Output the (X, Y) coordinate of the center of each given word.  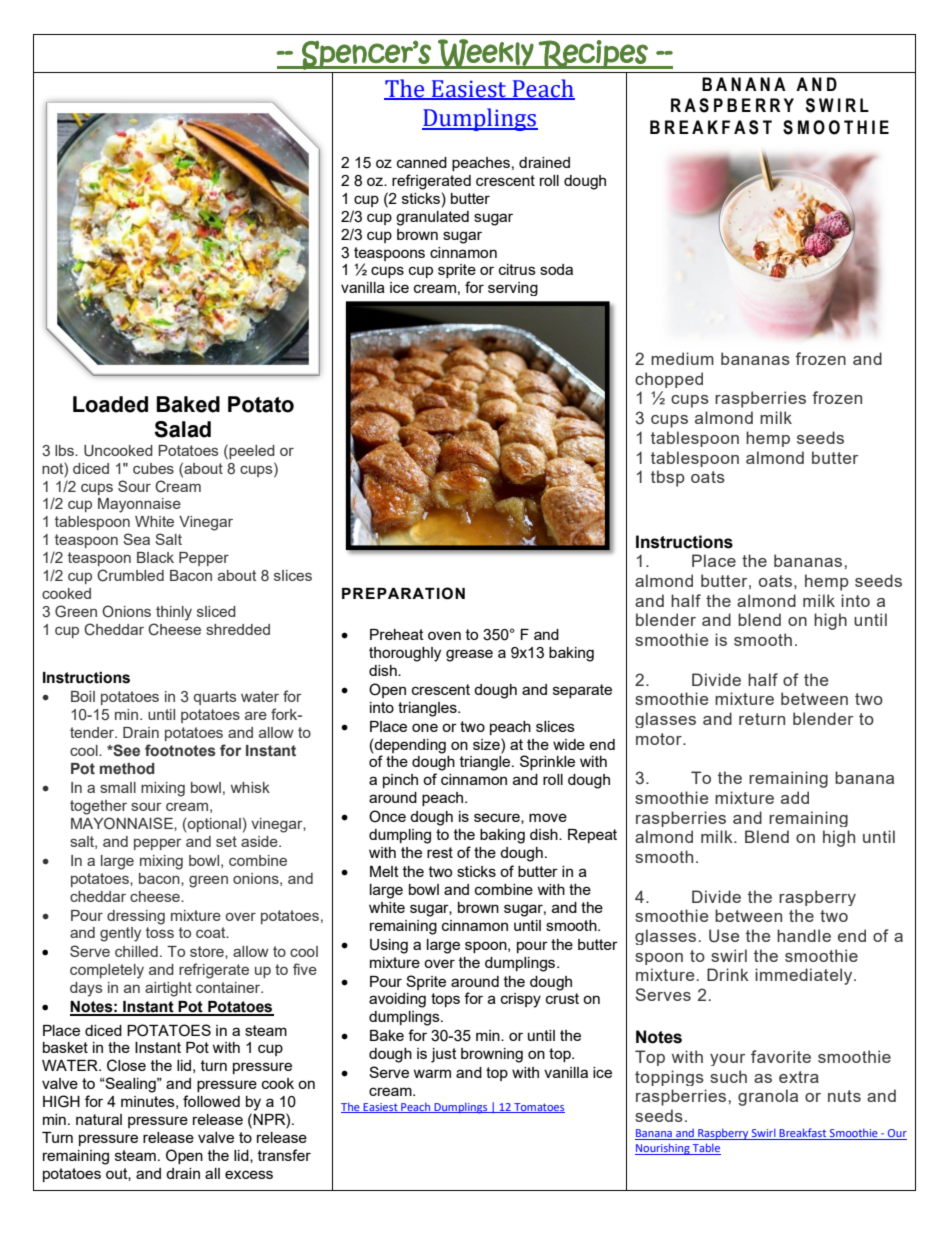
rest (440, 852)
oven (444, 635)
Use (724, 936)
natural (99, 1119)
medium (682, 358)
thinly (174, 613)
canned (422, 162)
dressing (136, 917)
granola (768, 1097)
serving (513, 289)
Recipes (593, 54)
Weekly (485, 54)
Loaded (110, 404)
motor (660, 739)
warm (432, 1073)
